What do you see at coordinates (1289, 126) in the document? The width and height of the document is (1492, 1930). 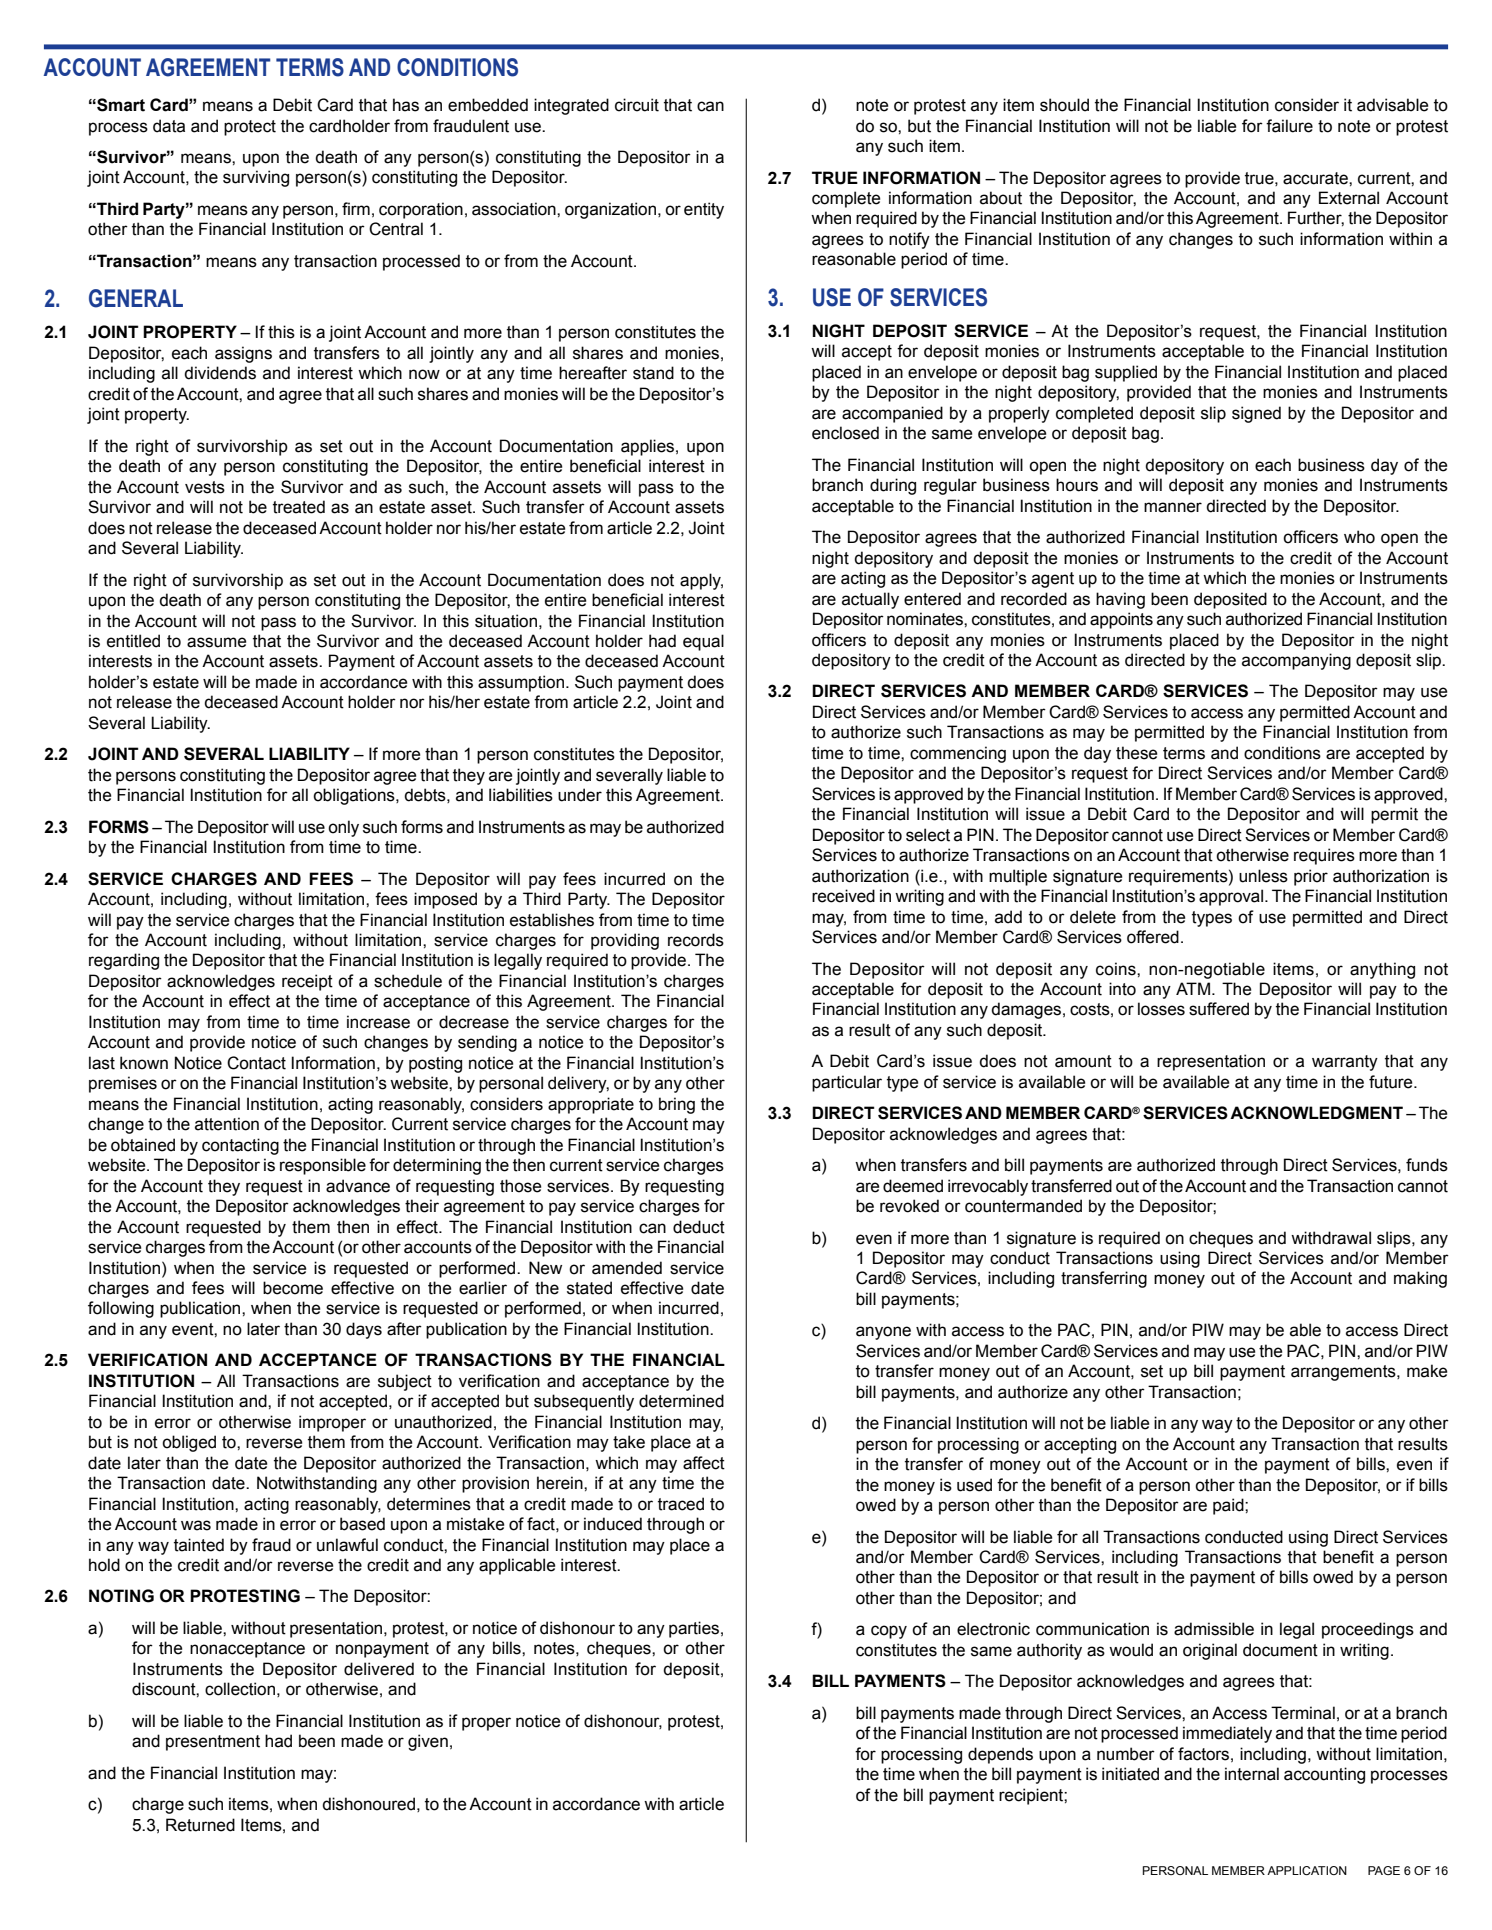 I see `failure` at bounding box center [1289, 126].
